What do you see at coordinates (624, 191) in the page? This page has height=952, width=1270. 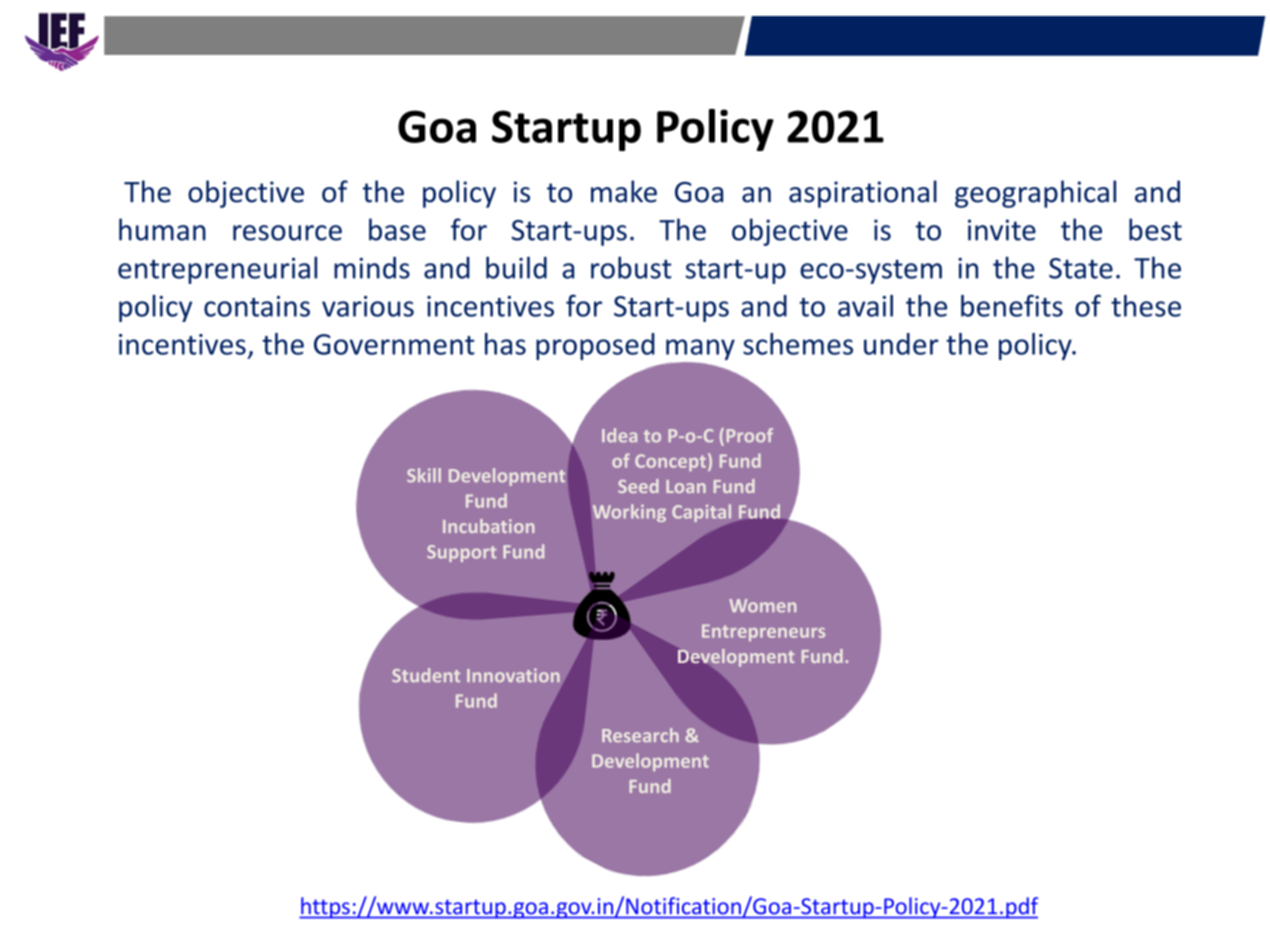 I see `make` at bounding box center [624, 191].
